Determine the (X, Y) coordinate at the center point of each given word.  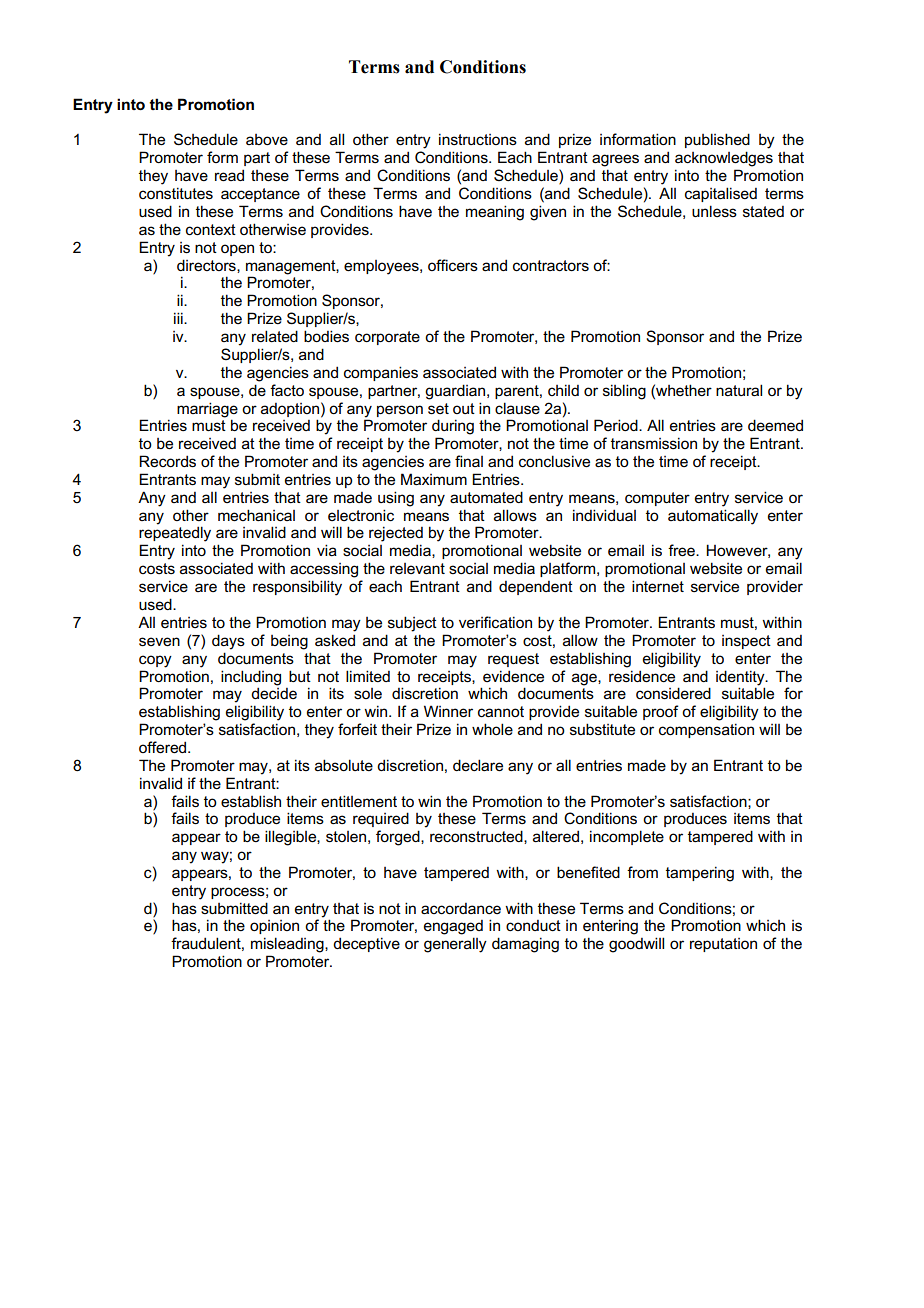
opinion (274, 927)
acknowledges (724, 159)
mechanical (256, 515)
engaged (453, 927)
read (229, 175)
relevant (417, 568)
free (682, 550)
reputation (723, 945)
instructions (478, 139)
